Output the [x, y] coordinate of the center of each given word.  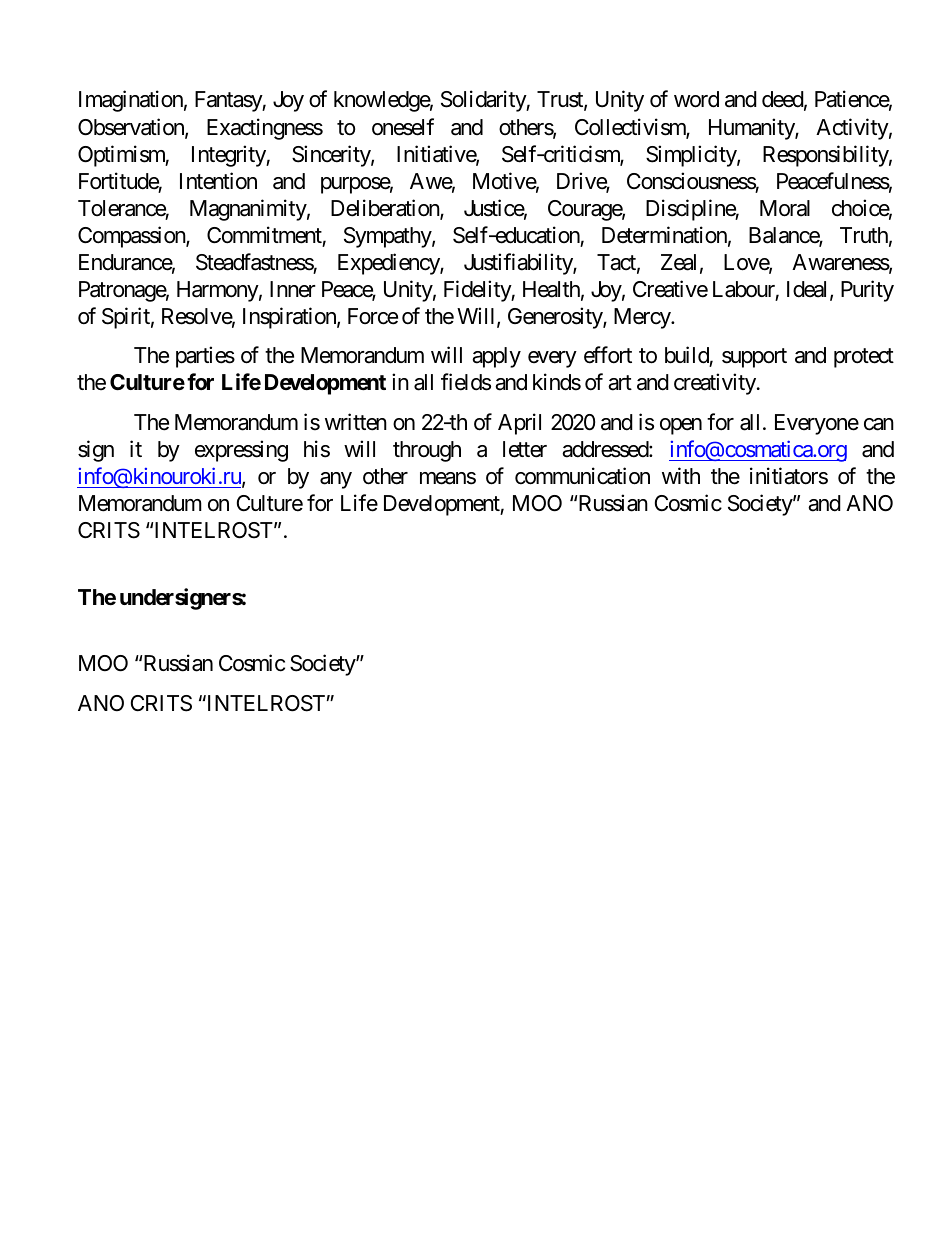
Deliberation [386, 209]
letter [525, 449]
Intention [218, 181]
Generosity [556, 318]
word [696, 99]
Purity [867, 291]
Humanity [752, 129]
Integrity [229, 156]
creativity [715, 384]
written [356, 422]
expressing [241, 451]
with [681, 475]
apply [496, 357]
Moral [785, 208]
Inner [293, 289]
